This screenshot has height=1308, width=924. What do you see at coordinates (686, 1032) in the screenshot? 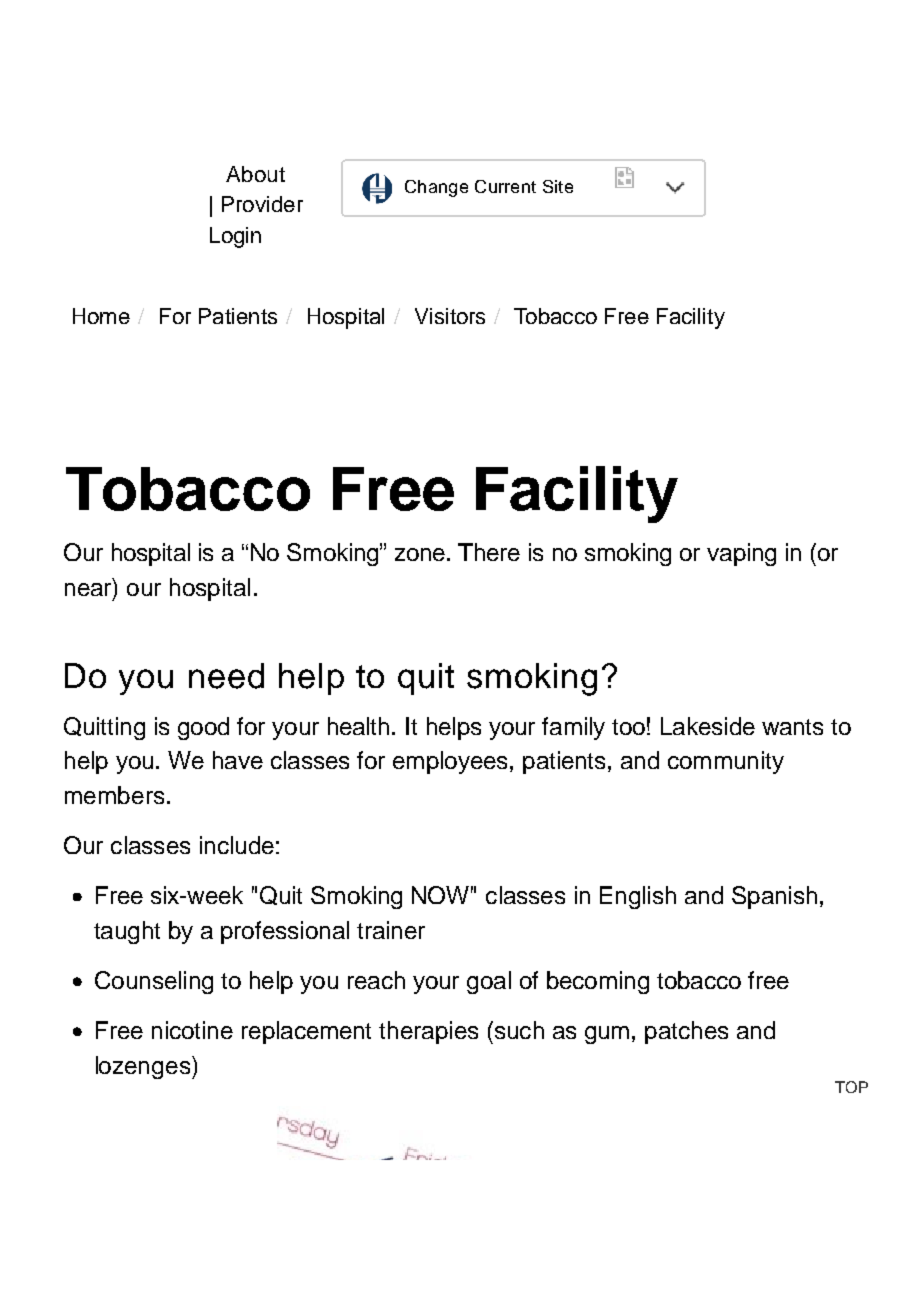
I see `patches` at bounding box center [686, 1032].
